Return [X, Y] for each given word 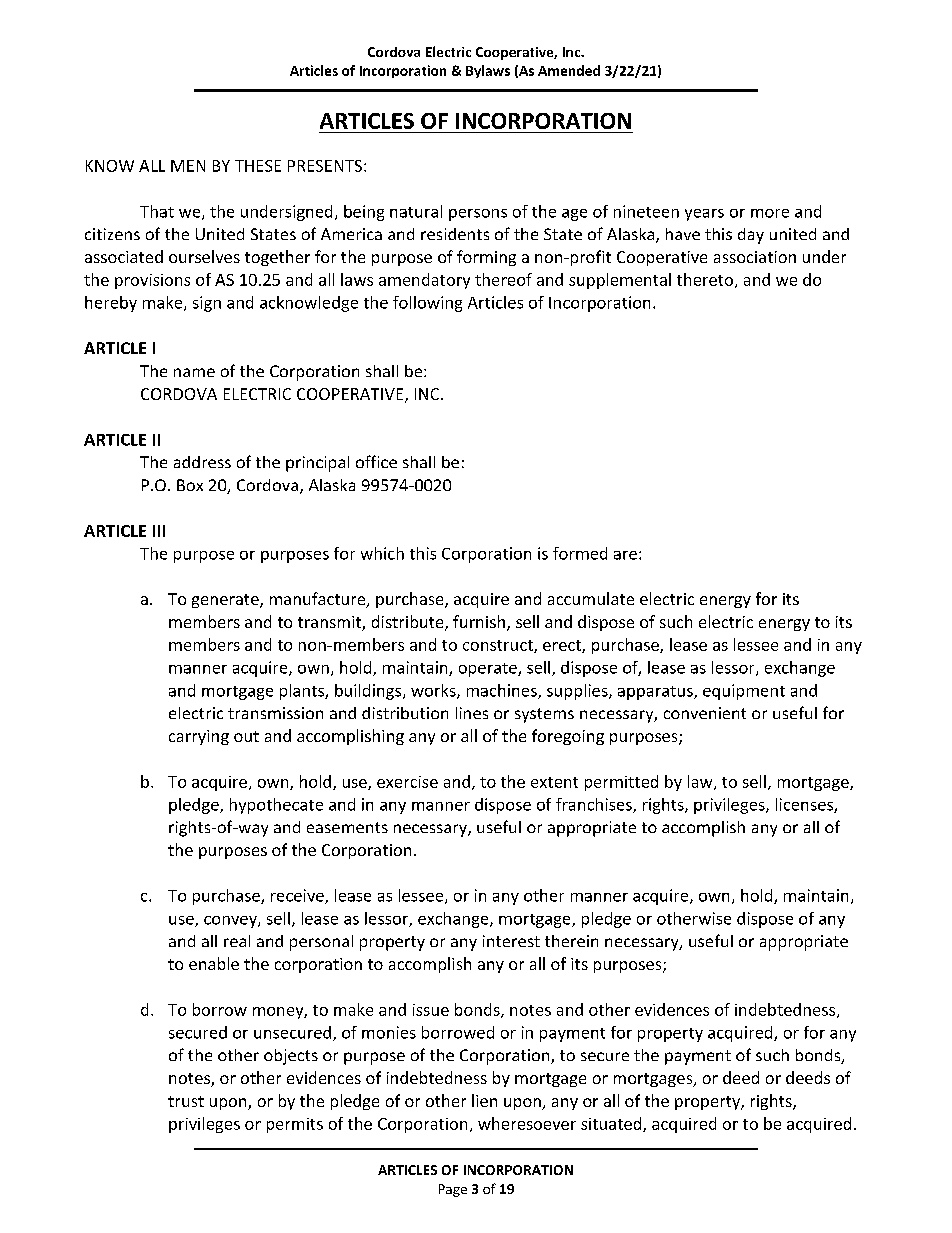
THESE [258, 166]
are [625, 555]
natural [416, 211]
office [376, 461]
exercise [407, 782]
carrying [199, 737]
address [202, 462]
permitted [621, 783]
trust [186, 1101]
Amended [569, 70]
